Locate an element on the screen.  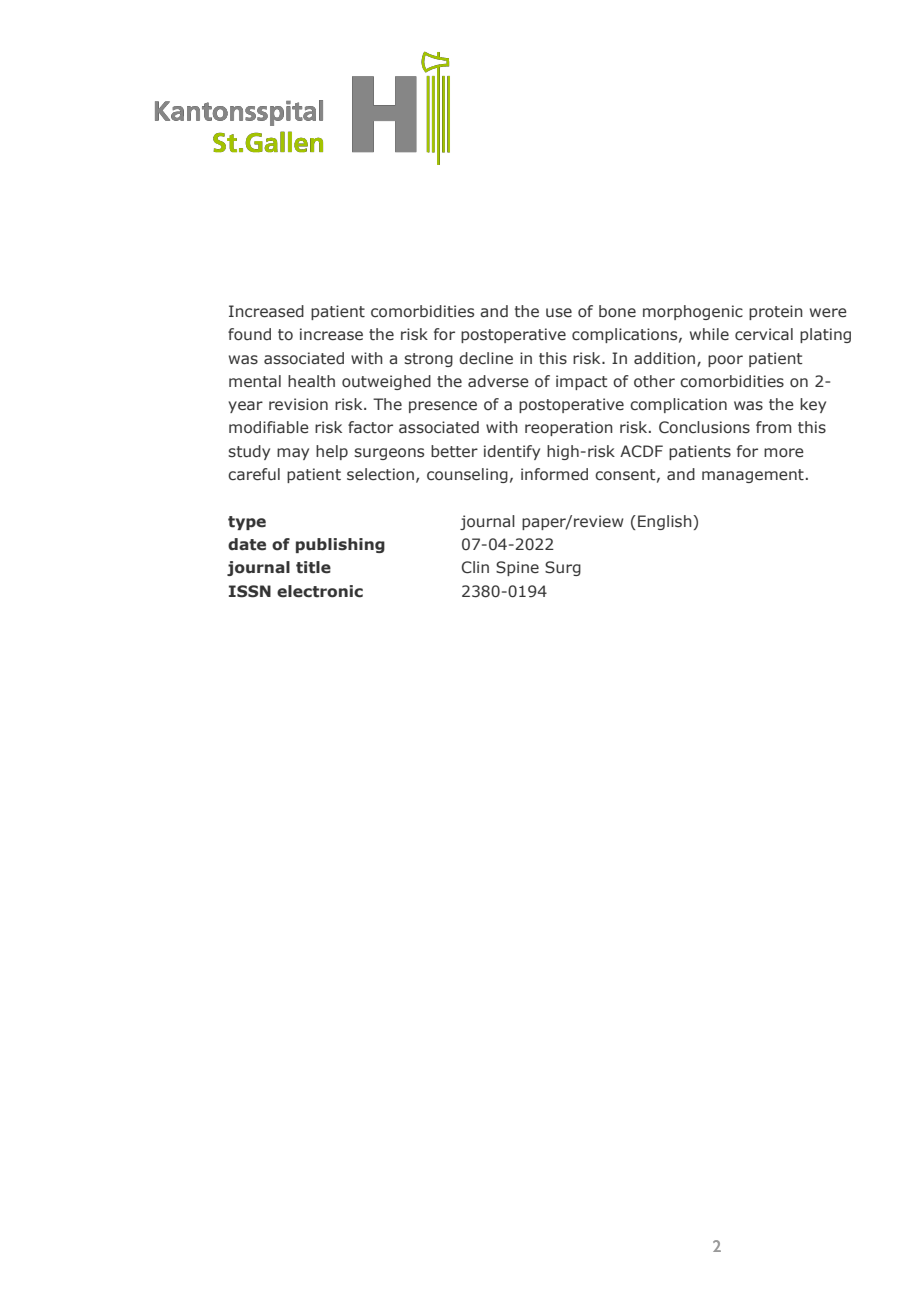
careful is located at coordinates (254, 474).
